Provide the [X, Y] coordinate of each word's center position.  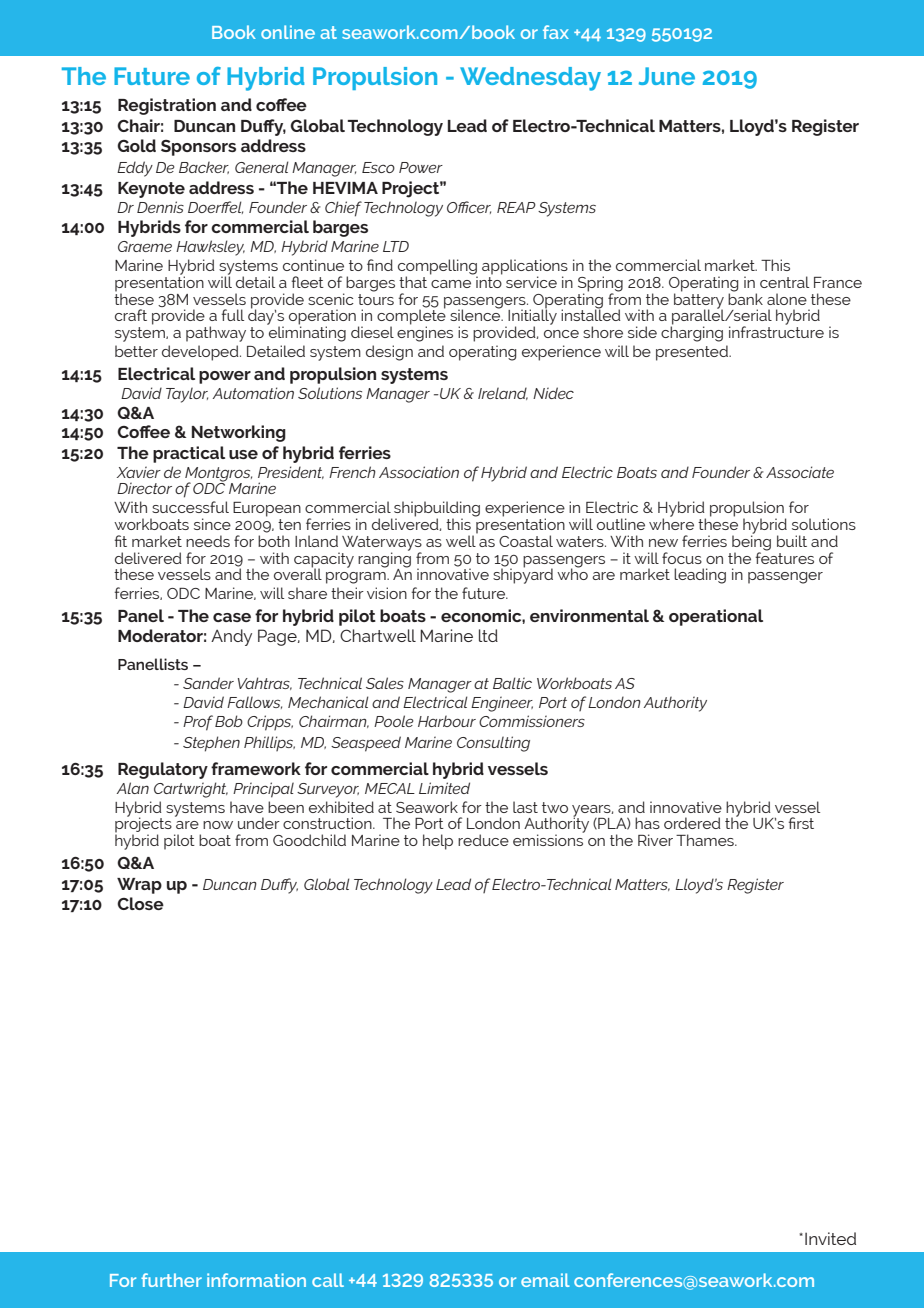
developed [201, 353]
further [171, 1280]
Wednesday [530, 79]
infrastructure [776, 331]
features [785, 556]
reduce [483, 840]
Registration [167, 106]
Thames [706, 840]
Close [140, 903]
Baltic [512, 683]
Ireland [503, 393]
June [667, 76]
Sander [208, 683]
